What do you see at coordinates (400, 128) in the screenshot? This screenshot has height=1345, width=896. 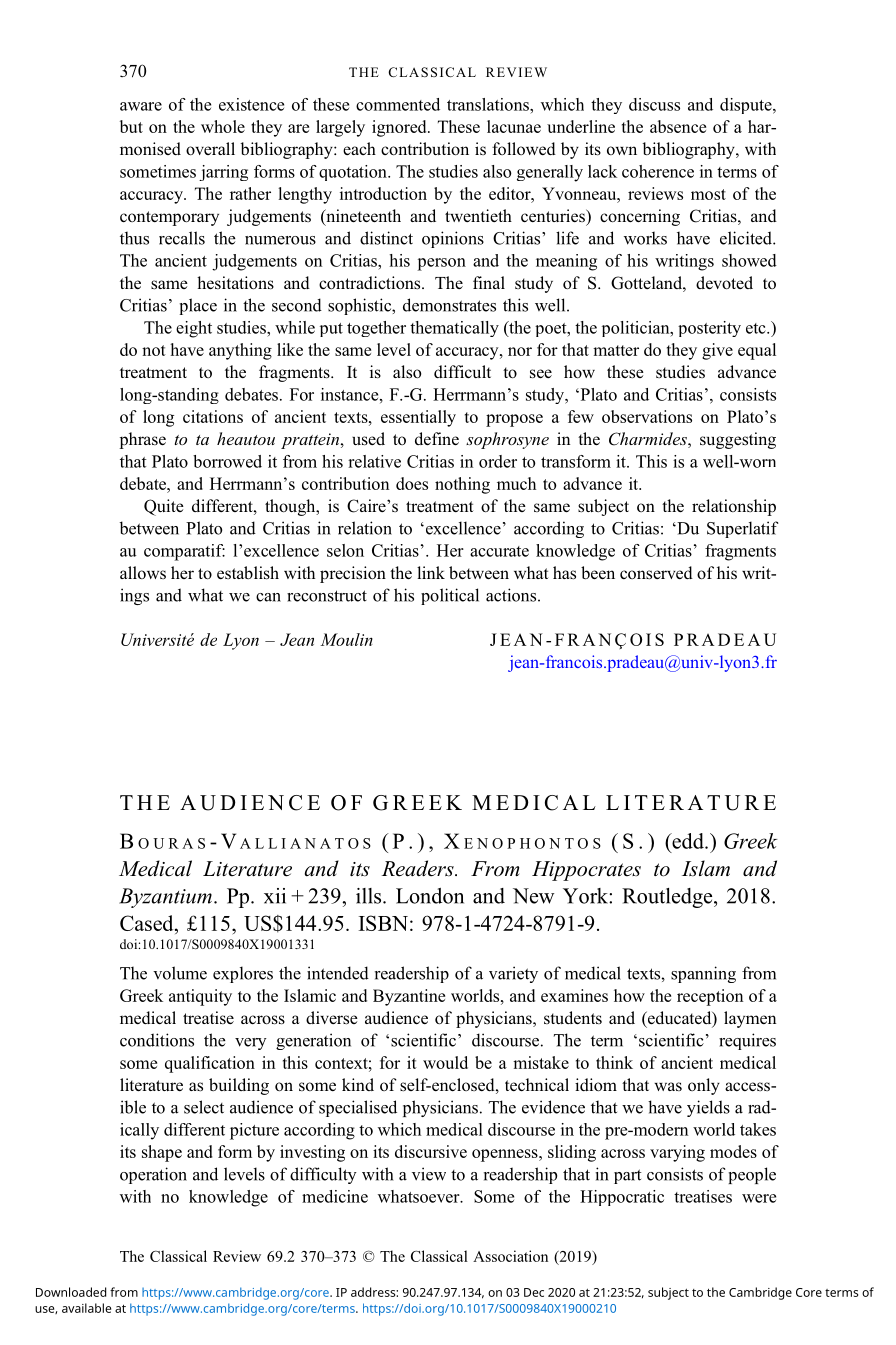 I see `ignored` at bounding box center [400, 128].
